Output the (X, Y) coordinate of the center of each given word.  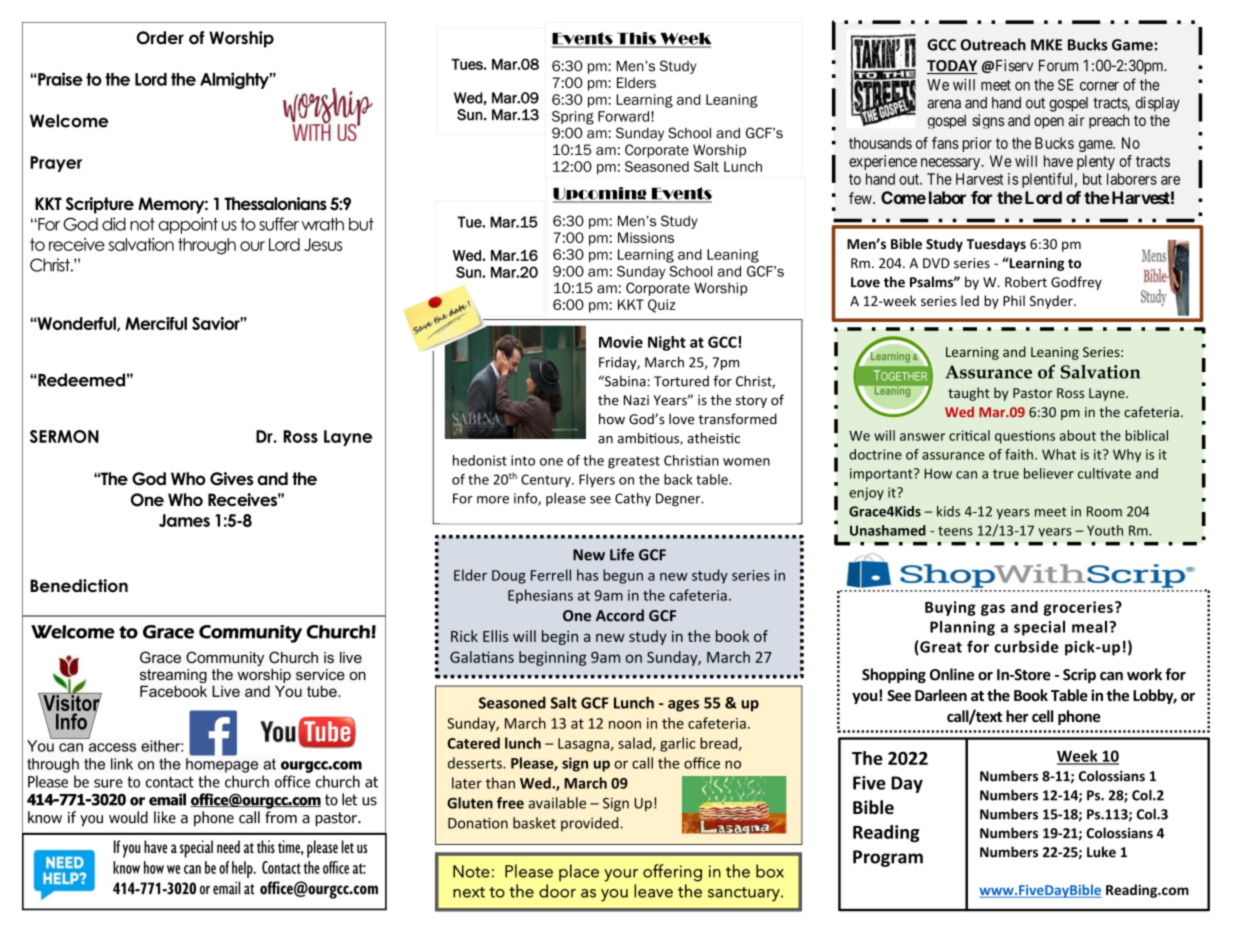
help (243, 869)
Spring (573, 118)
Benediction (79, 586)
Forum (1058, 66)
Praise (59, 79)
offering (672, 873)
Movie (621, 342)
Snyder (1052, 302)
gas (993, 610)
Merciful (156, 323)
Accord (620, 615)
